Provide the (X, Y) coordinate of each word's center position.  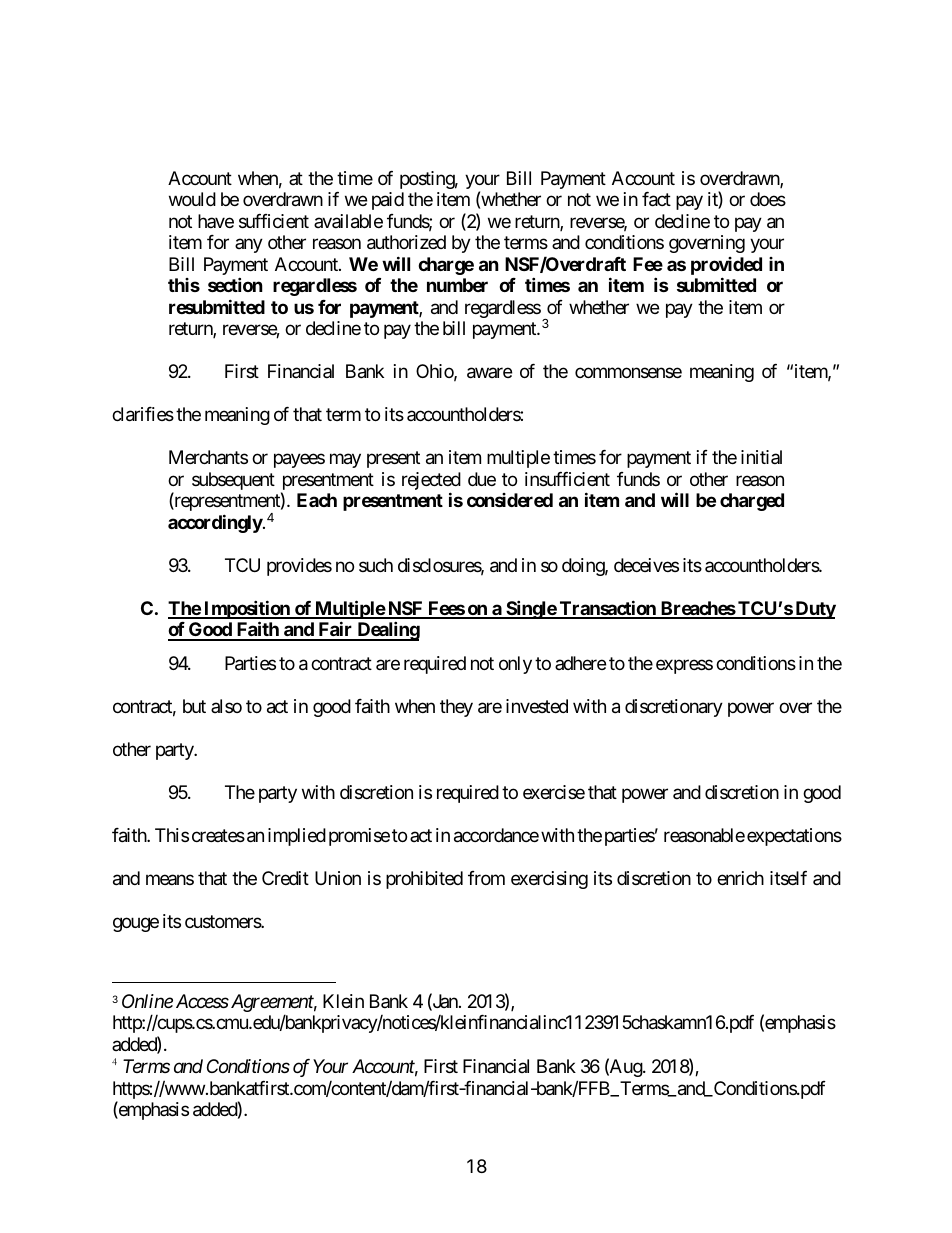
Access (202, 1001)
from (486, 878)
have (216, 221)
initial (761, 457)
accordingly (215, 523)
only (515, 665)
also (226, 706)
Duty (814, 610)
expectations (794, 837)
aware (489, 373)
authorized (406, 242)
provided (726, 267)
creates (218, 835)
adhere (580, 663)
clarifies (143, 414)
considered (510, 500)
